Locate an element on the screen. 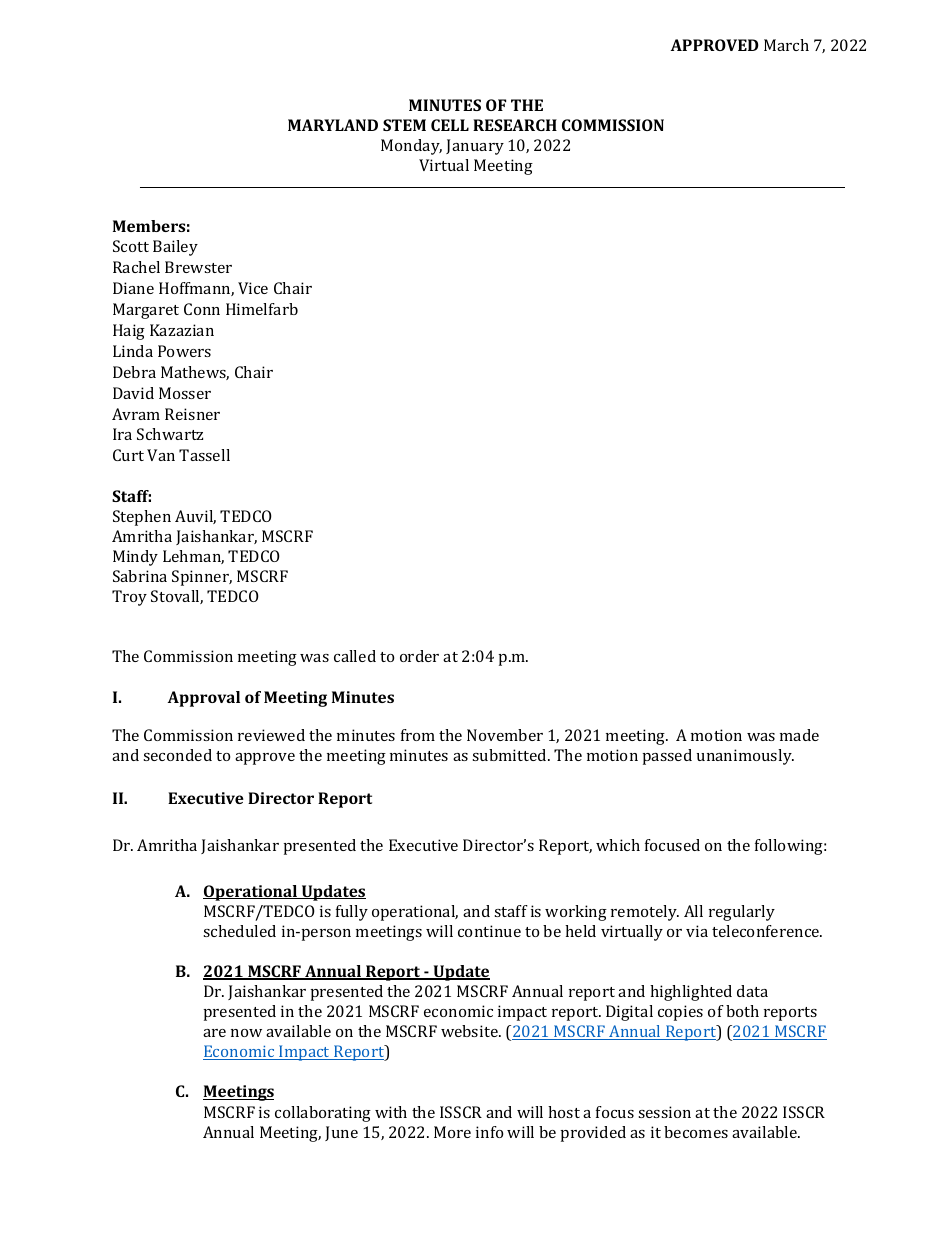 The width and height of the screenshot is (952, 1233). Van is located at coordinates (161, 455).
